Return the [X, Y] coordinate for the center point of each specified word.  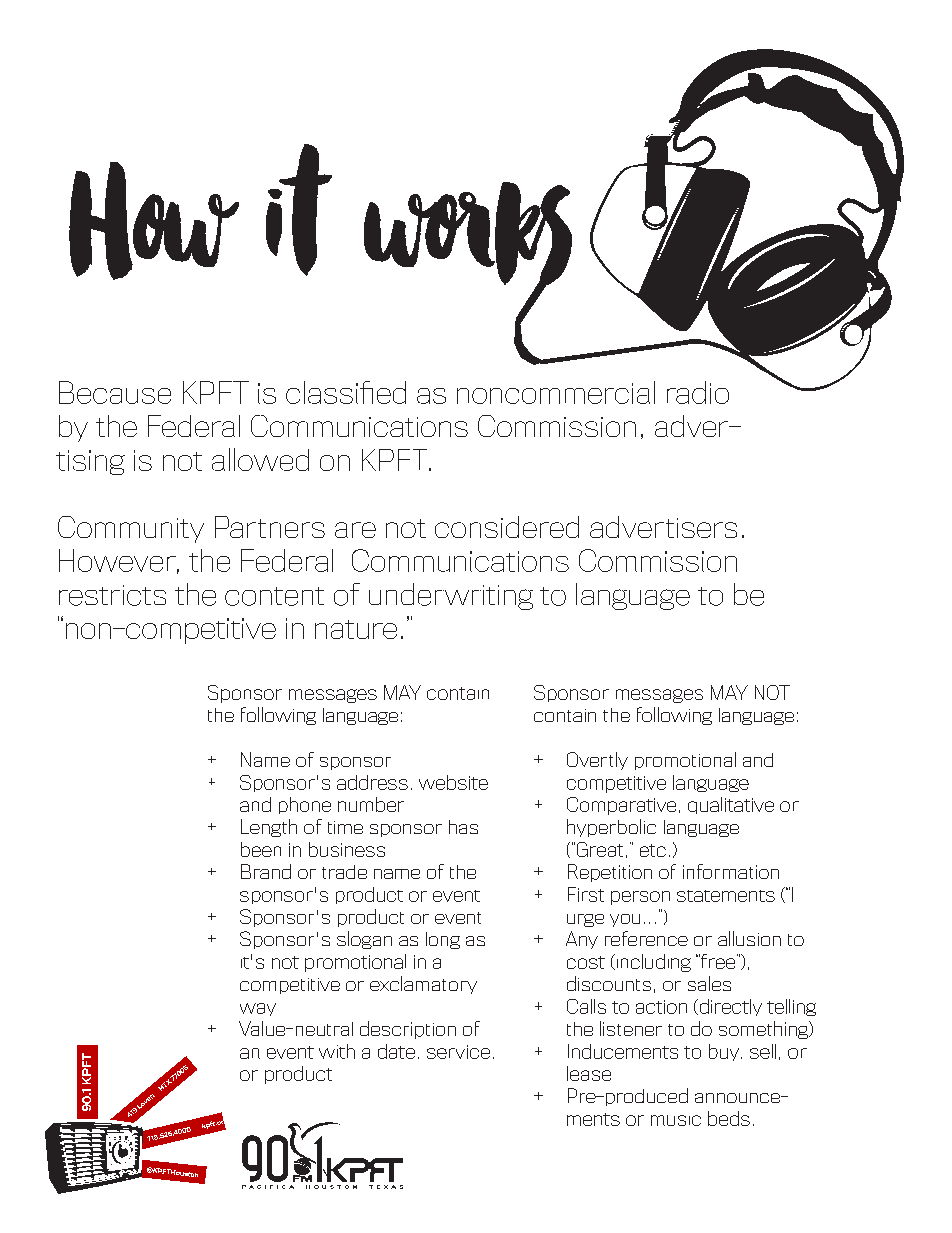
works [468, 235]
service [458, 1052]
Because [115, 392]
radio [698, 392]
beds [729, 1118]
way [258, 1009]
